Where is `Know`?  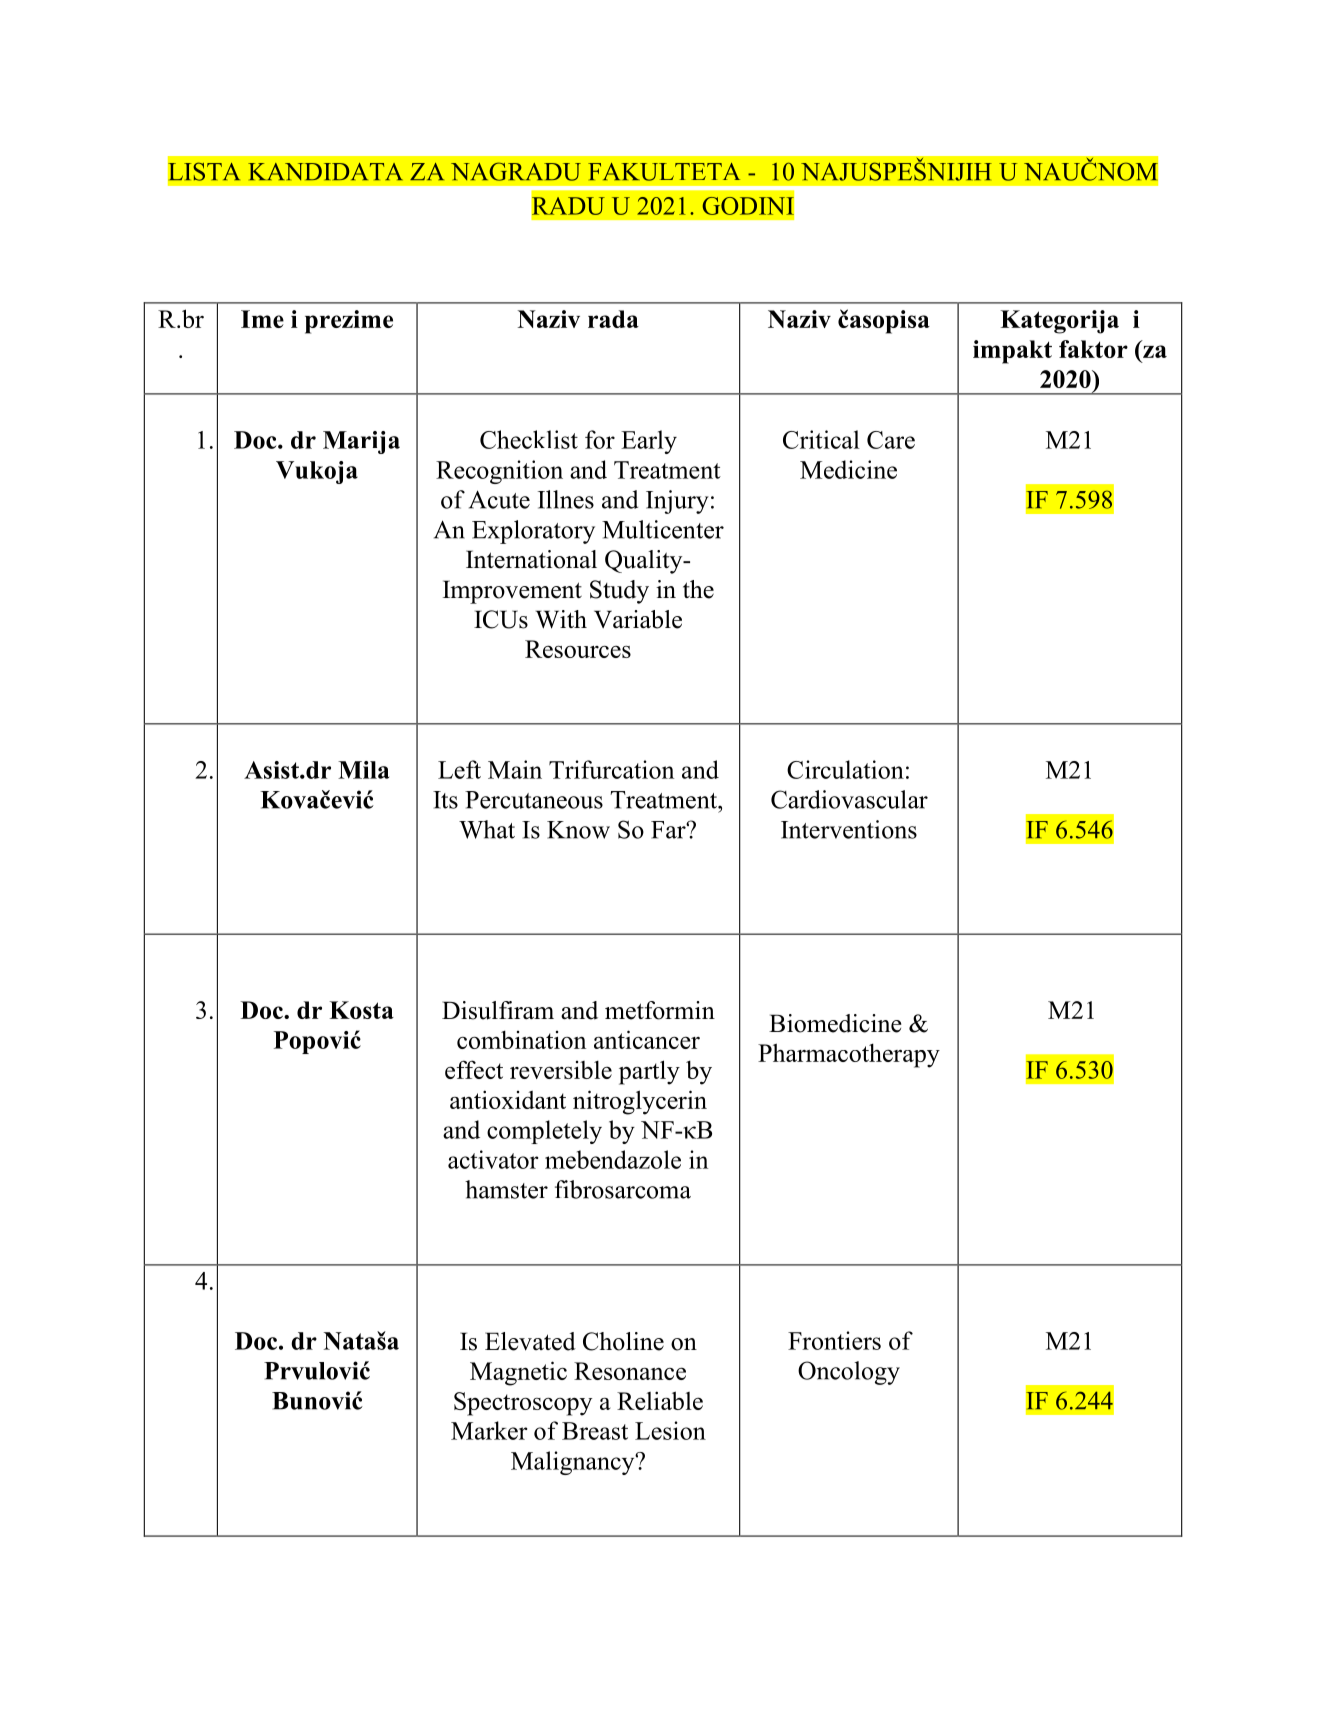 Know is located at coordinates (578, 830).
